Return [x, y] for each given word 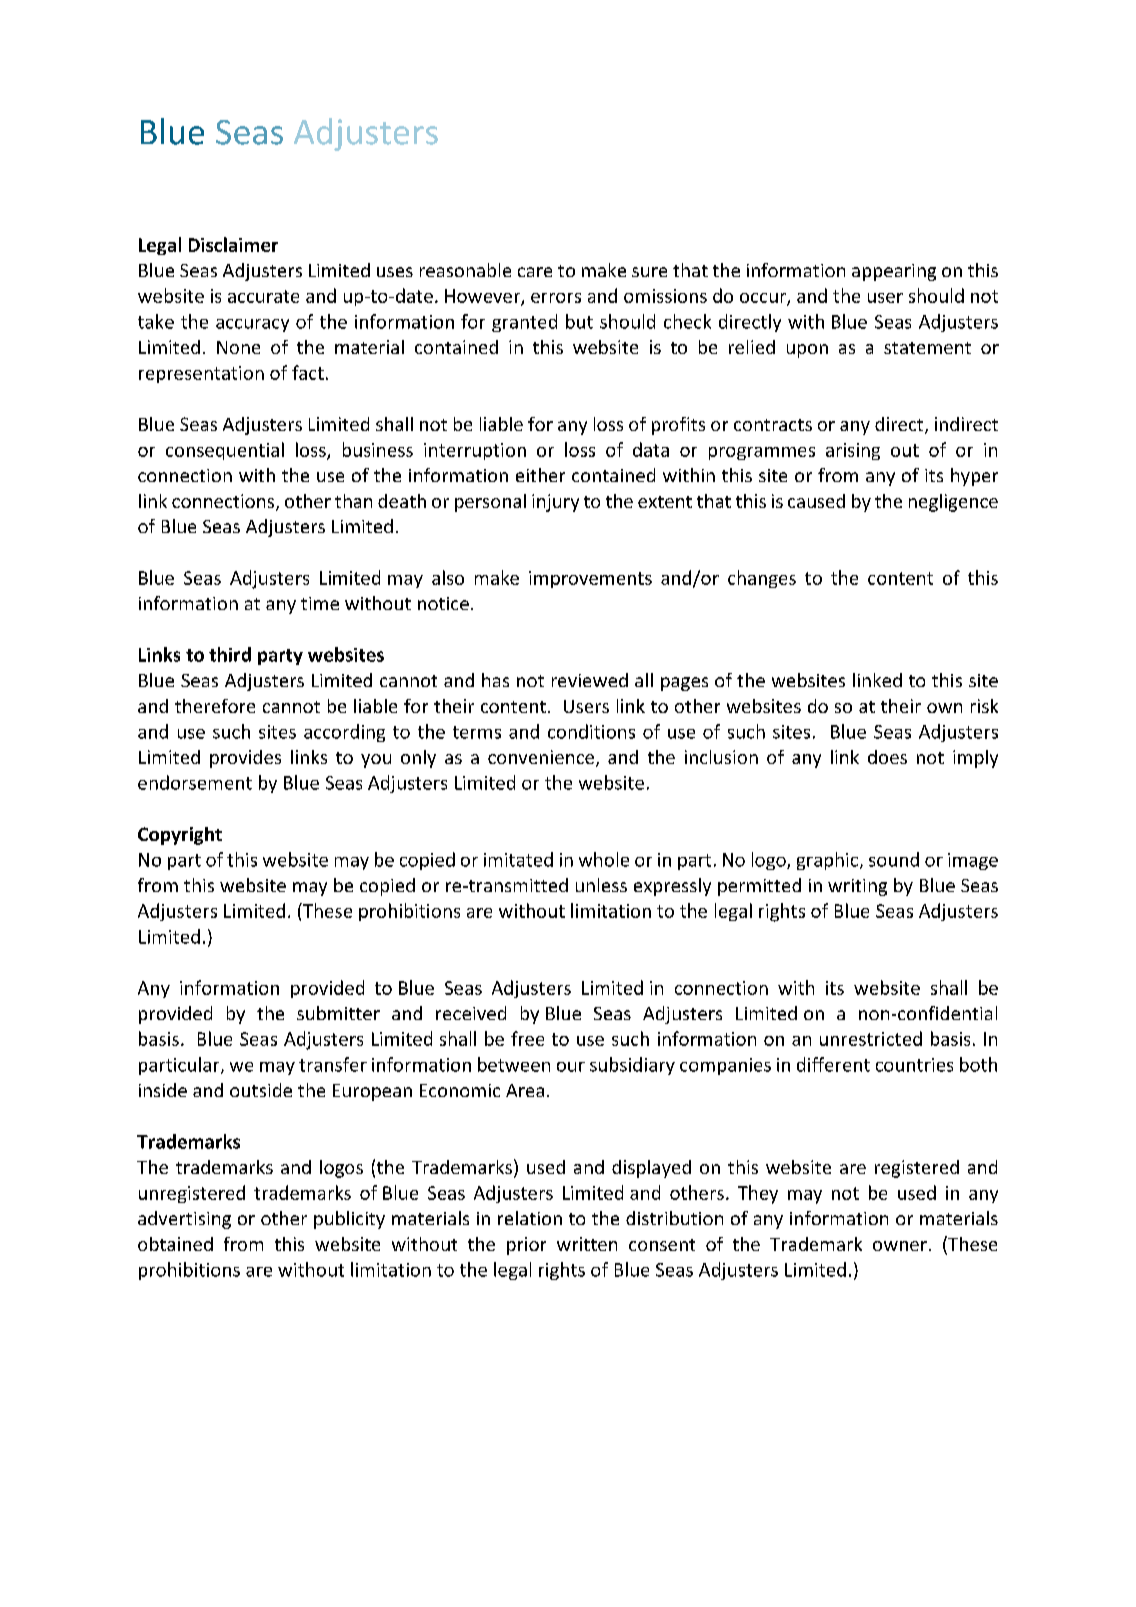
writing [857, 887]
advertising [184, 1220]
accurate [263, 296]
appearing [894, 272]
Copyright [180, 836]
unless [601, 885]
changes [762, 579]
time [320, 603]
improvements [590, 579]
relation [530, 1218]
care [535, 272]
